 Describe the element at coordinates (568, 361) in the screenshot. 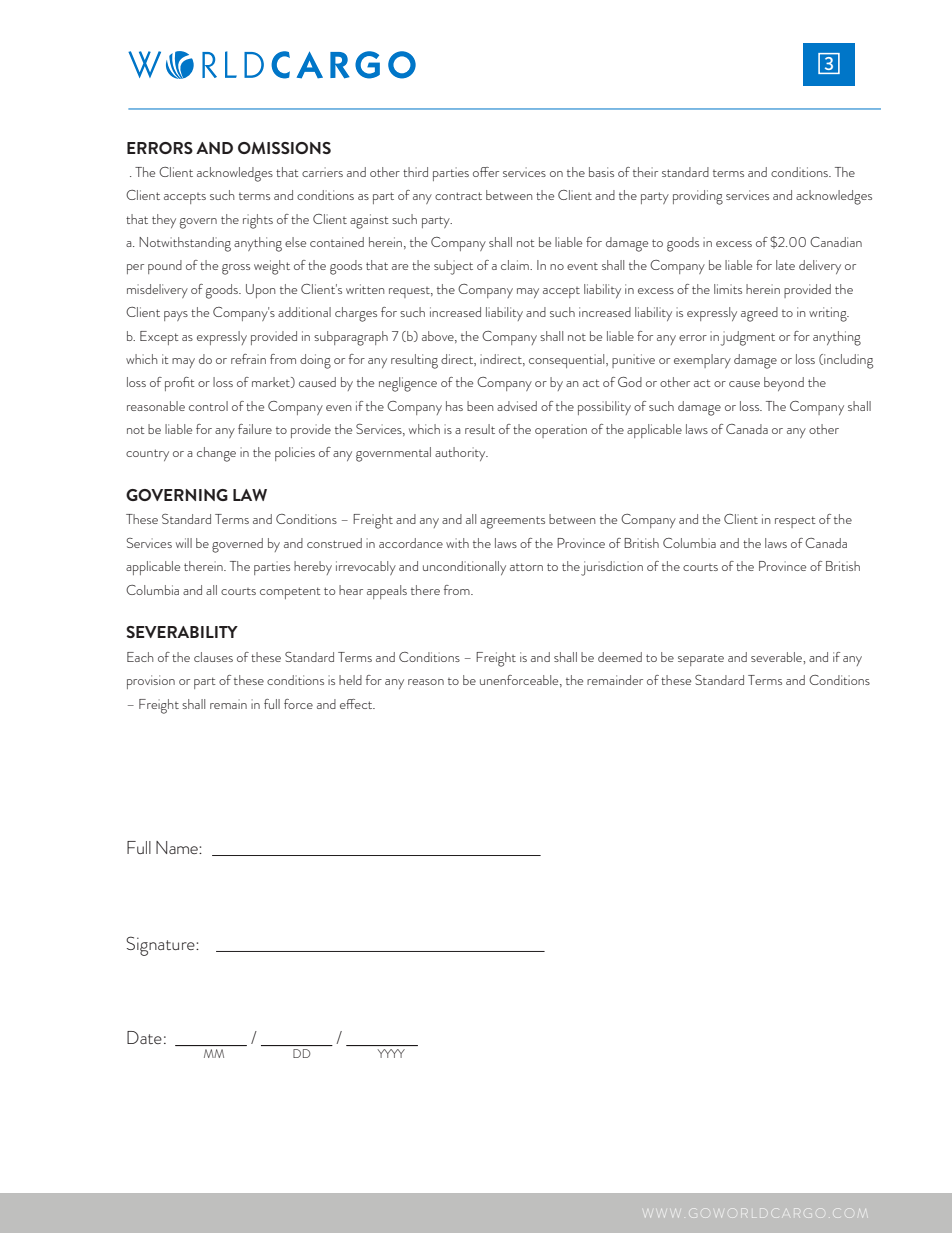

I see `consequential` at that location.
